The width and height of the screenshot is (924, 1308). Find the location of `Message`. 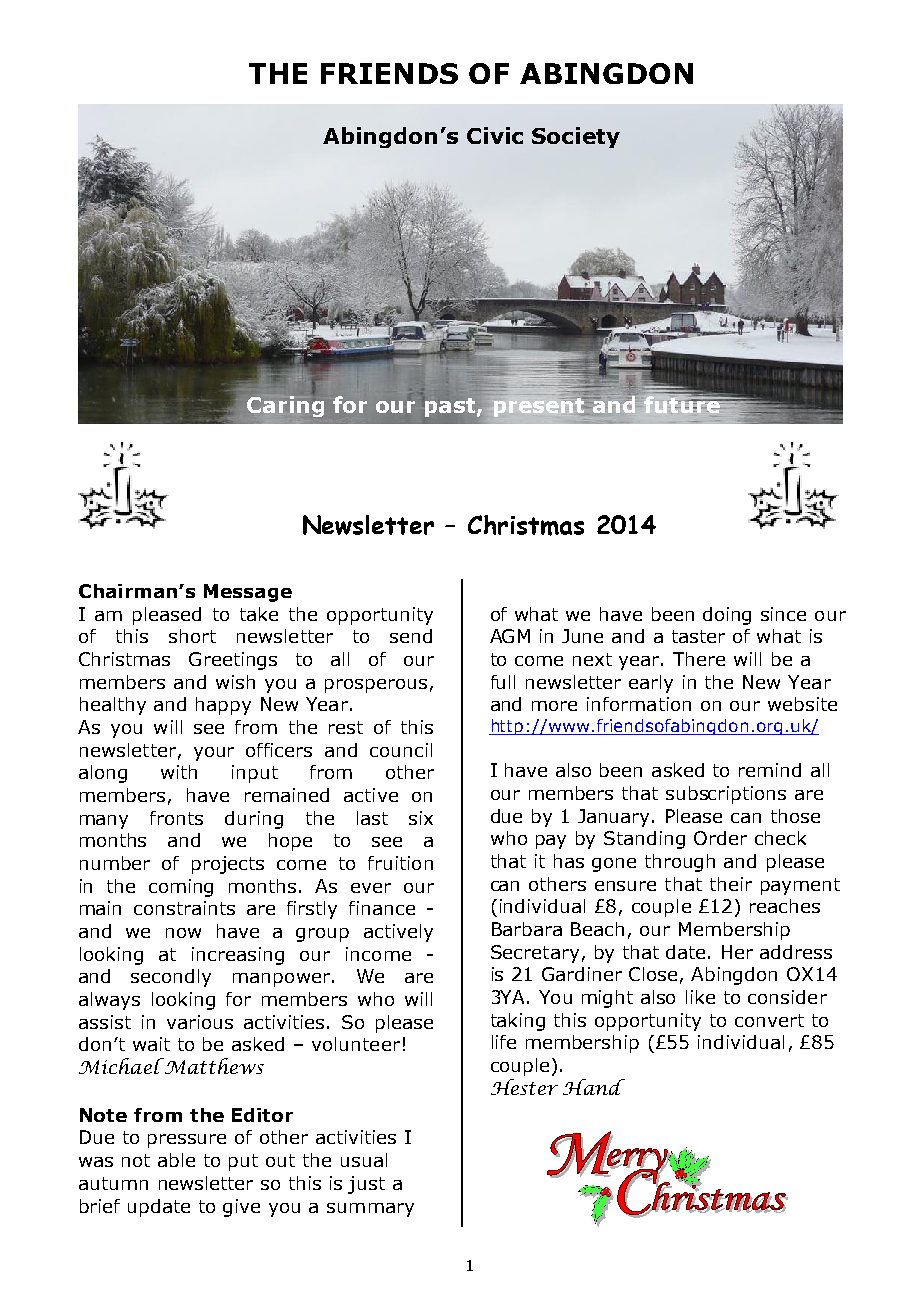

Message is located at coordinates (248, 593).
